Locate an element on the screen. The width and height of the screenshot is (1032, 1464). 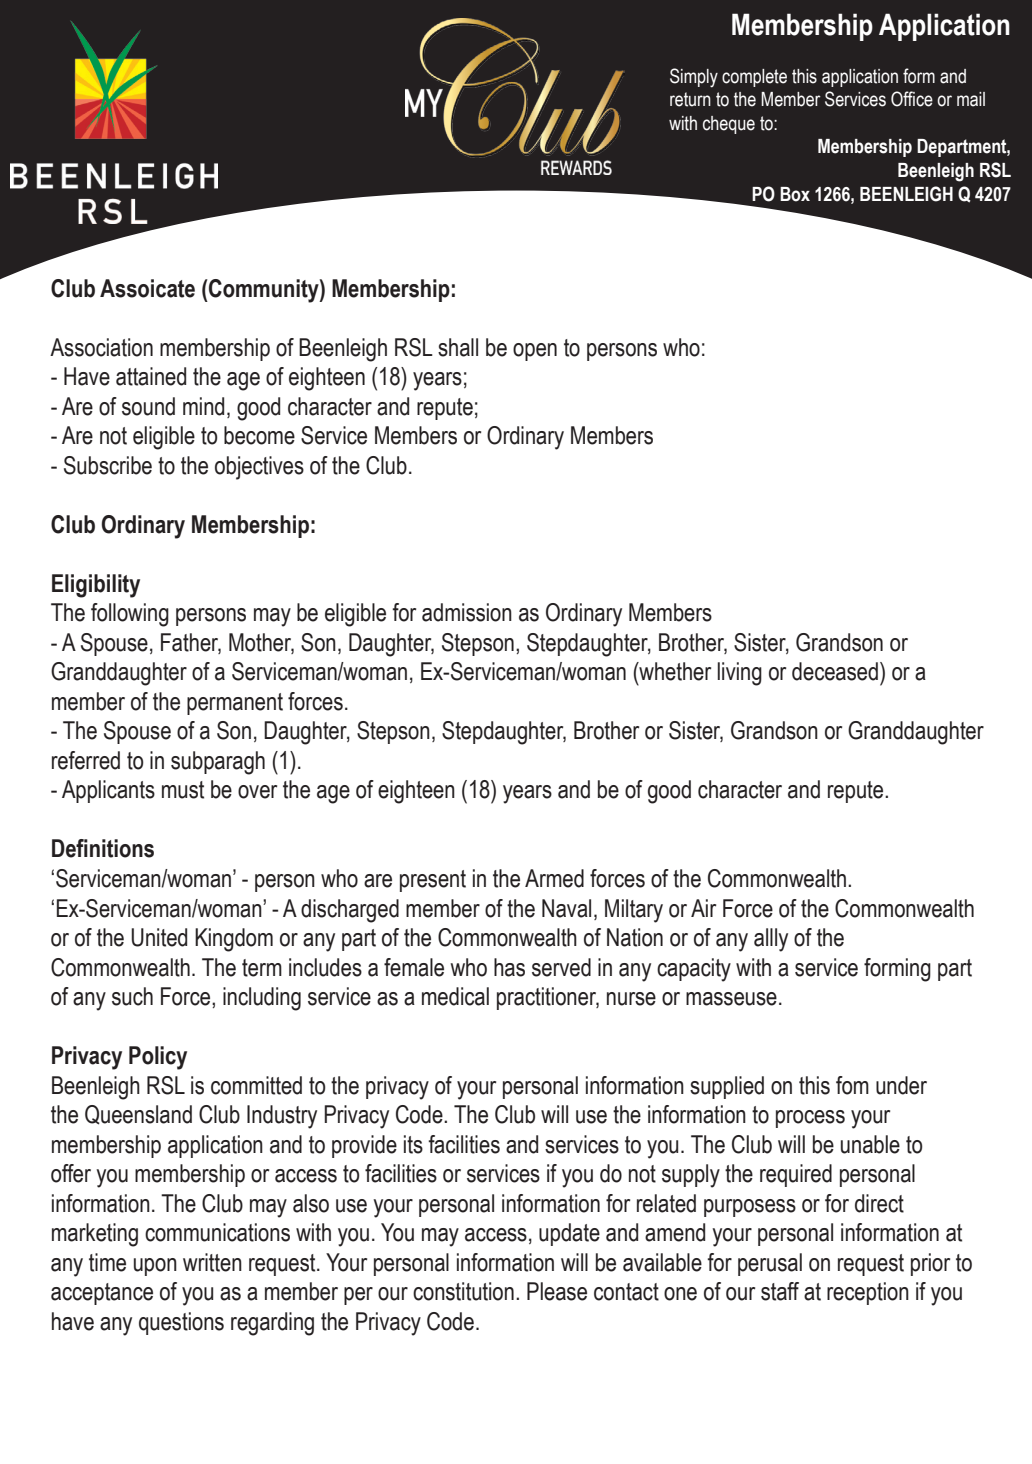
such is located at coordinates (132, 996).
